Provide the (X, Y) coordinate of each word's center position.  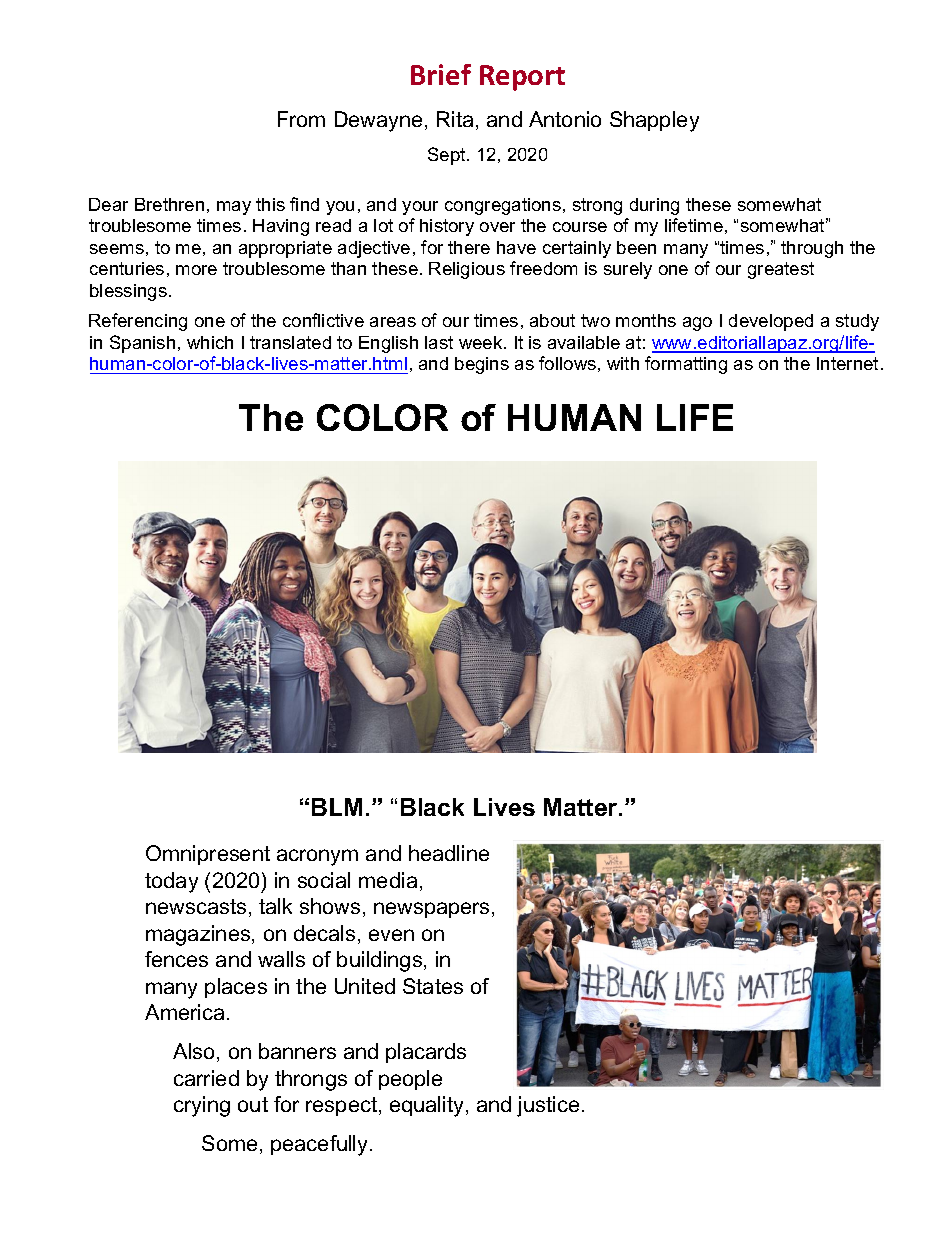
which (210, 342)
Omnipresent (208, 855)
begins (482, 365)
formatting (686, 365)
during (654, 206)
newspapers (431, 910)
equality (426, 1106)
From (301, 119)
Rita (455, 119)
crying (202, 1106)
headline (449, 853)
